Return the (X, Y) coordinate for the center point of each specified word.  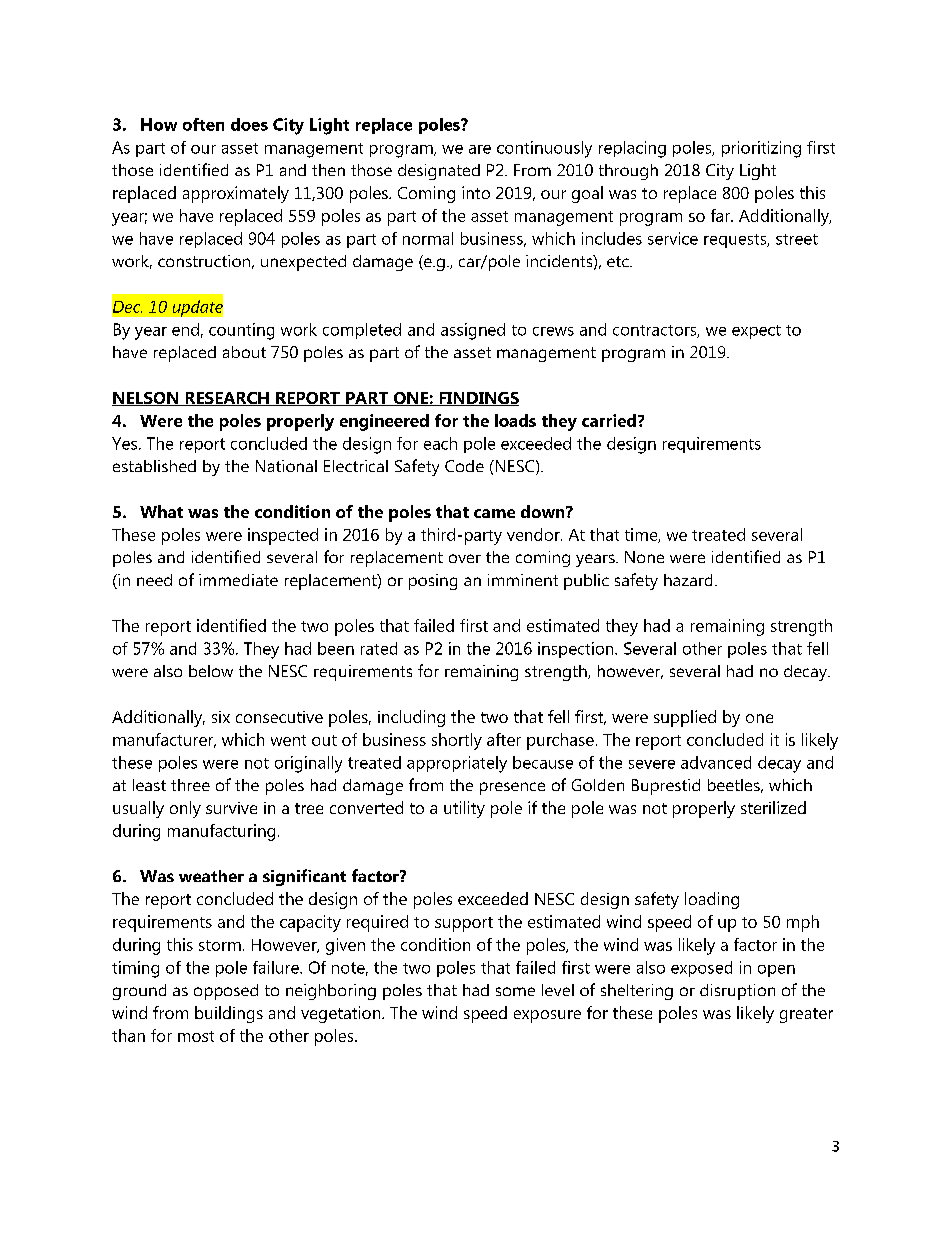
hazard (688, 580)
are (480, 149)
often (203, 124)
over (465, 558)
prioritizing (761, 149)
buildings (229, 1014)
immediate (238, 580)
